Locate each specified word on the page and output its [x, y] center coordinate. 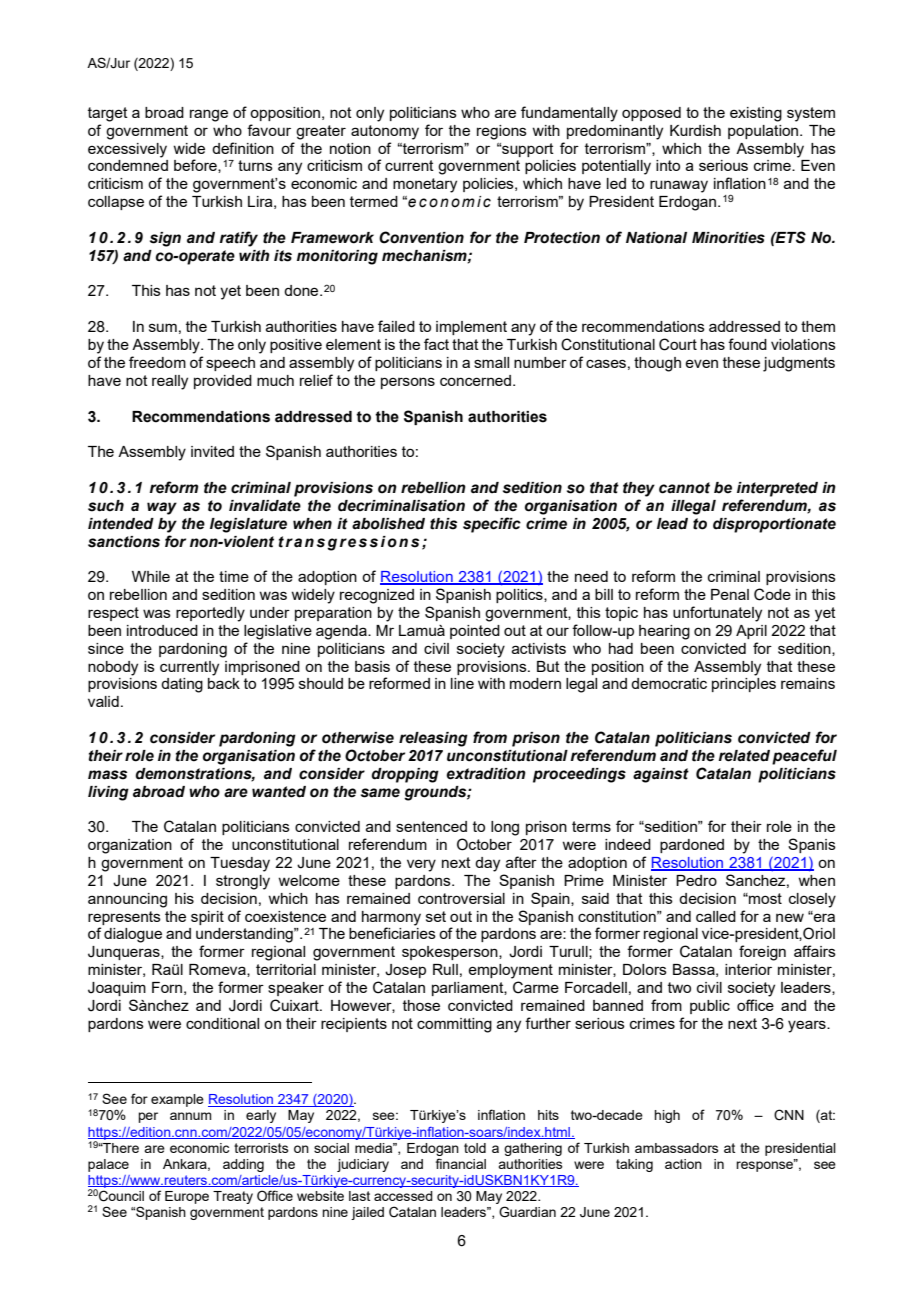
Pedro [696, 880]
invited [212, 451]
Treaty [233, 1197]
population [764, 132]
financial [461, 1163]
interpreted [777, 489]
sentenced [431, 826]
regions [502, 132]
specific [492, 525]
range [209, 115]
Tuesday [240, 864]
